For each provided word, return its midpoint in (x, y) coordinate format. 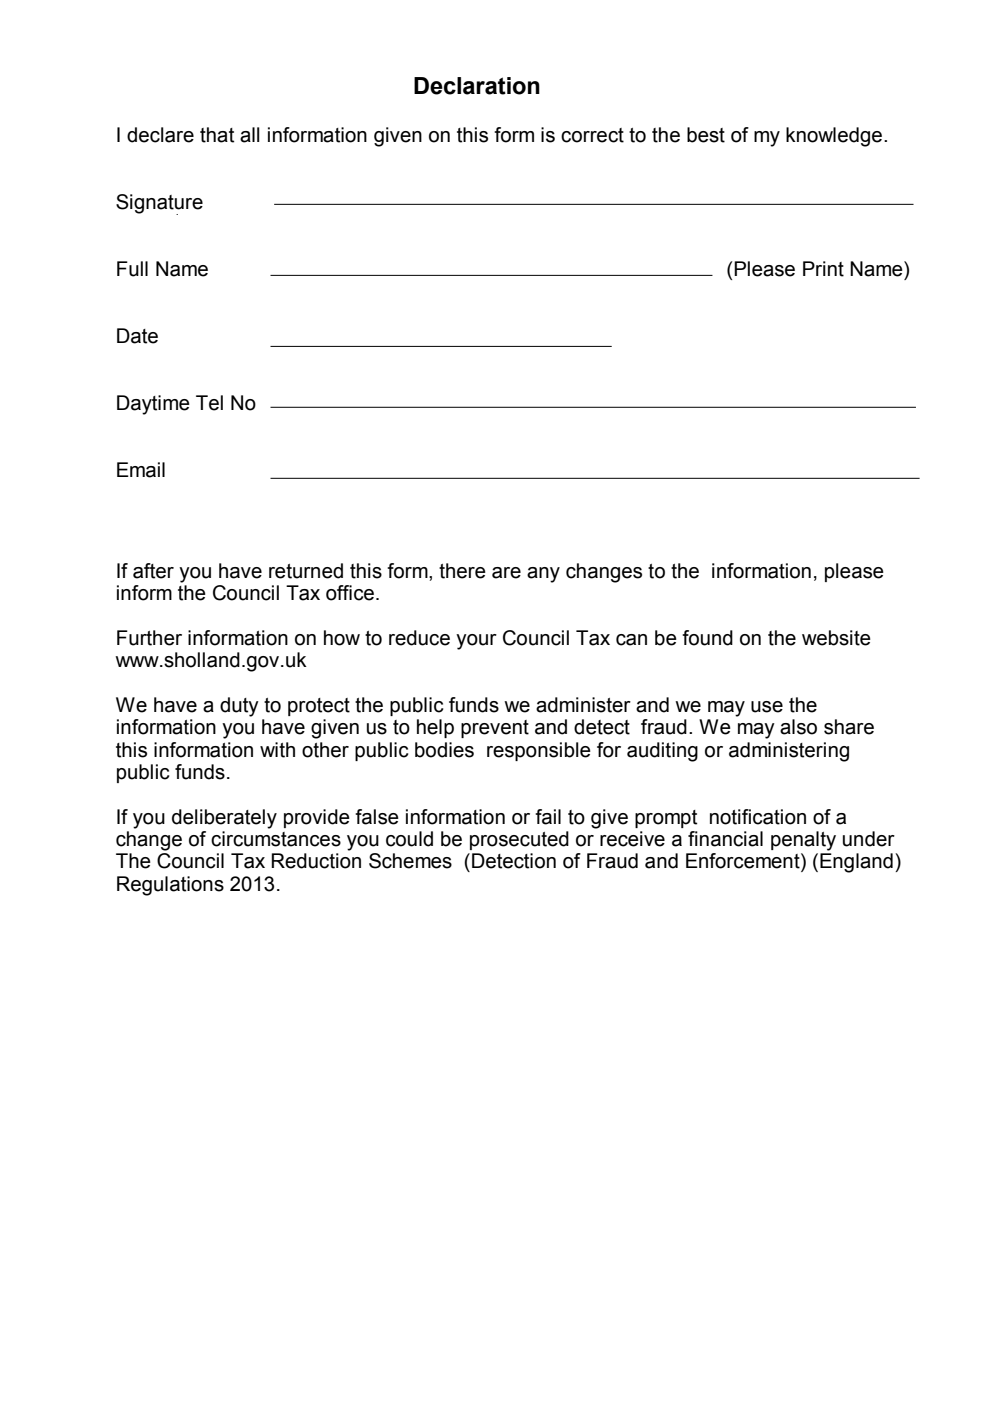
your (476, 642)
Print (823, 269)
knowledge (835, 137)
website (836, 638)
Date (137, 336)
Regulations (170, 886)
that (217, 135)
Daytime (153, 405)
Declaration (477, 86)
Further (149, 638)
